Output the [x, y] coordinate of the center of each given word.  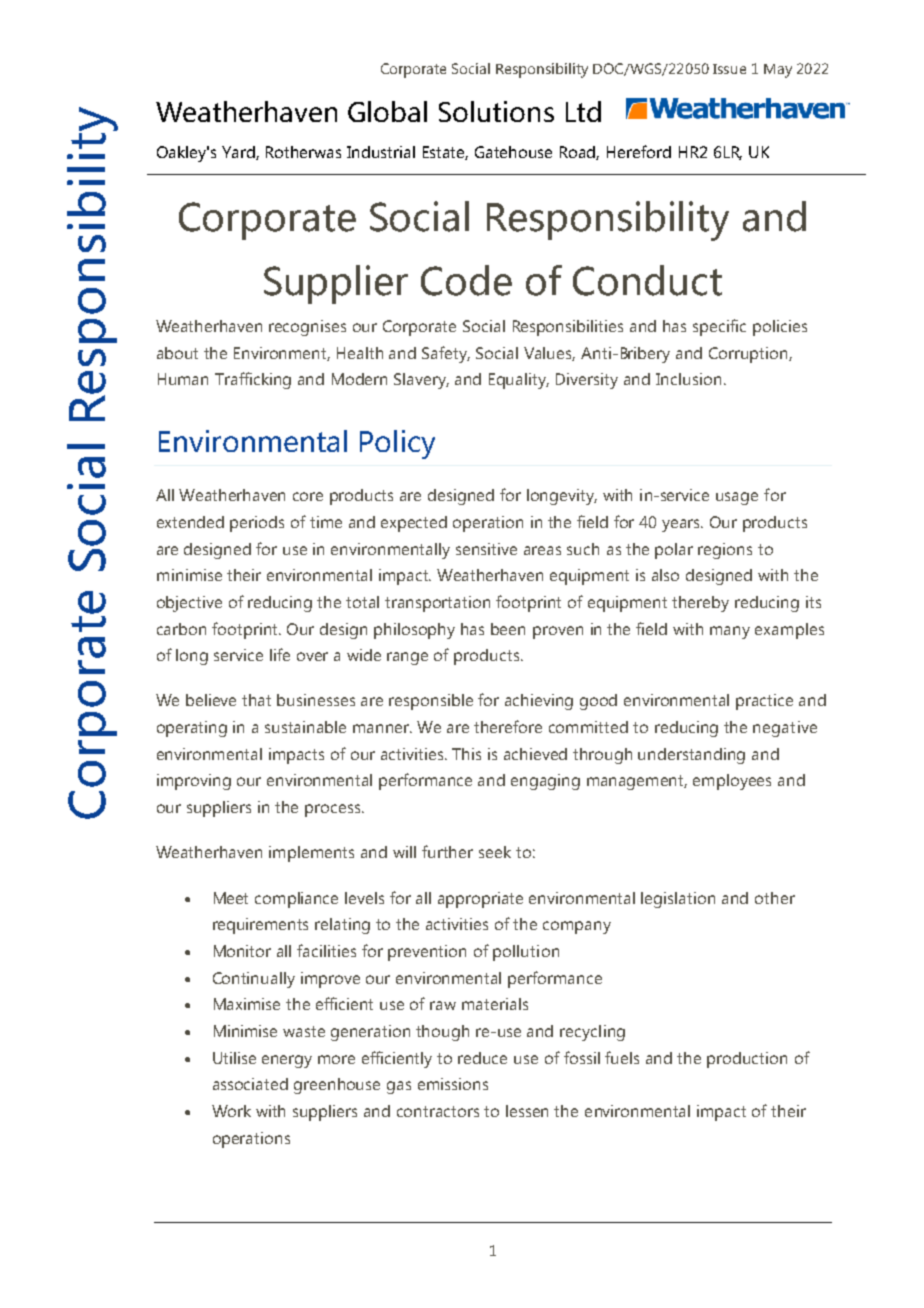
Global [387, 111]
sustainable [305, 727]
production [747, 1060]
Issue [729, 69]
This [466, 754]
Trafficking [253, 380]
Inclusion [688, 379]
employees [732, 782]
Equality [519, 381]
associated [250, 1084]
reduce [482, 1058]
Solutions [496, 111]
